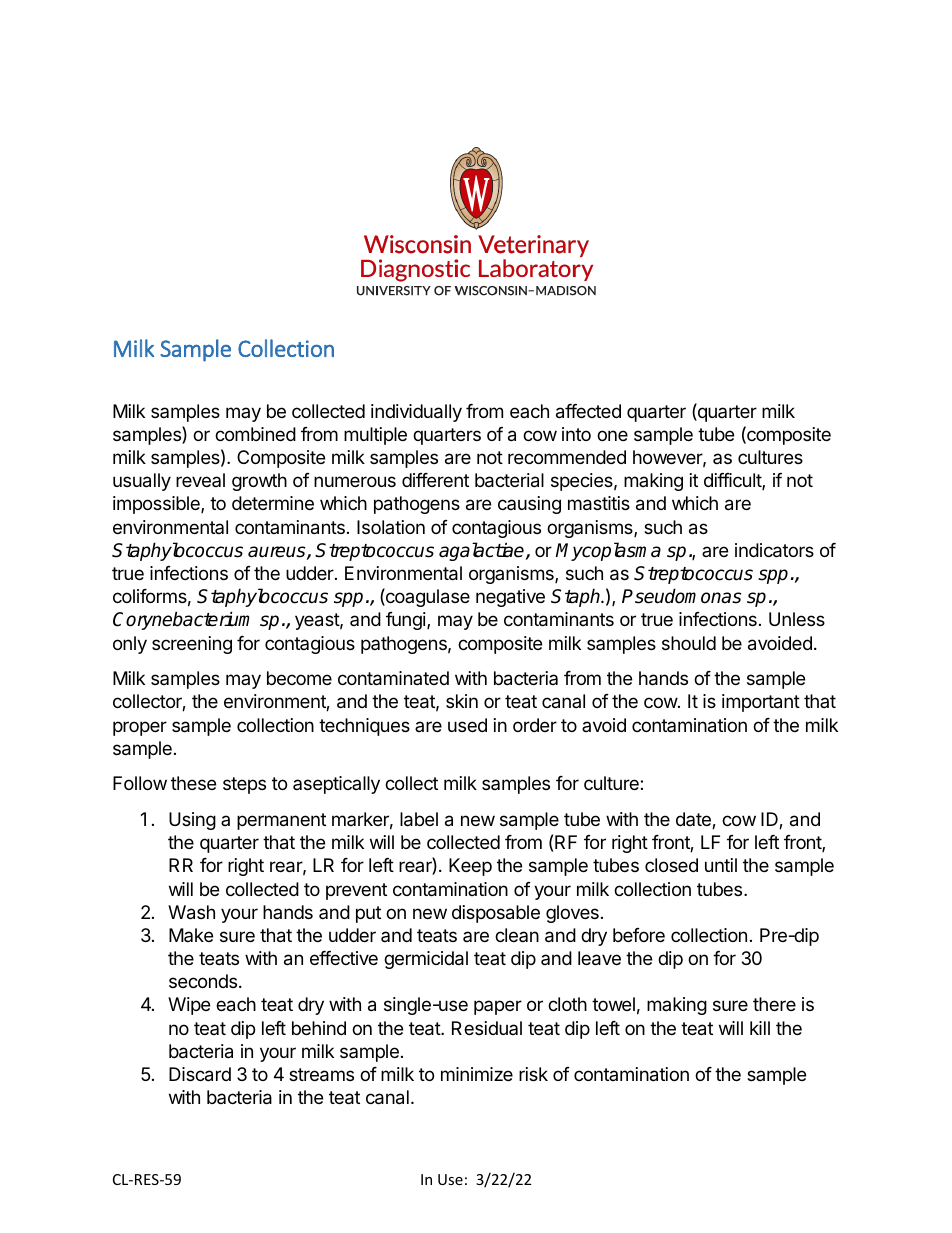  Describe the element at coordinates (477, 1074) in the image. I see `minimize` at that location.
